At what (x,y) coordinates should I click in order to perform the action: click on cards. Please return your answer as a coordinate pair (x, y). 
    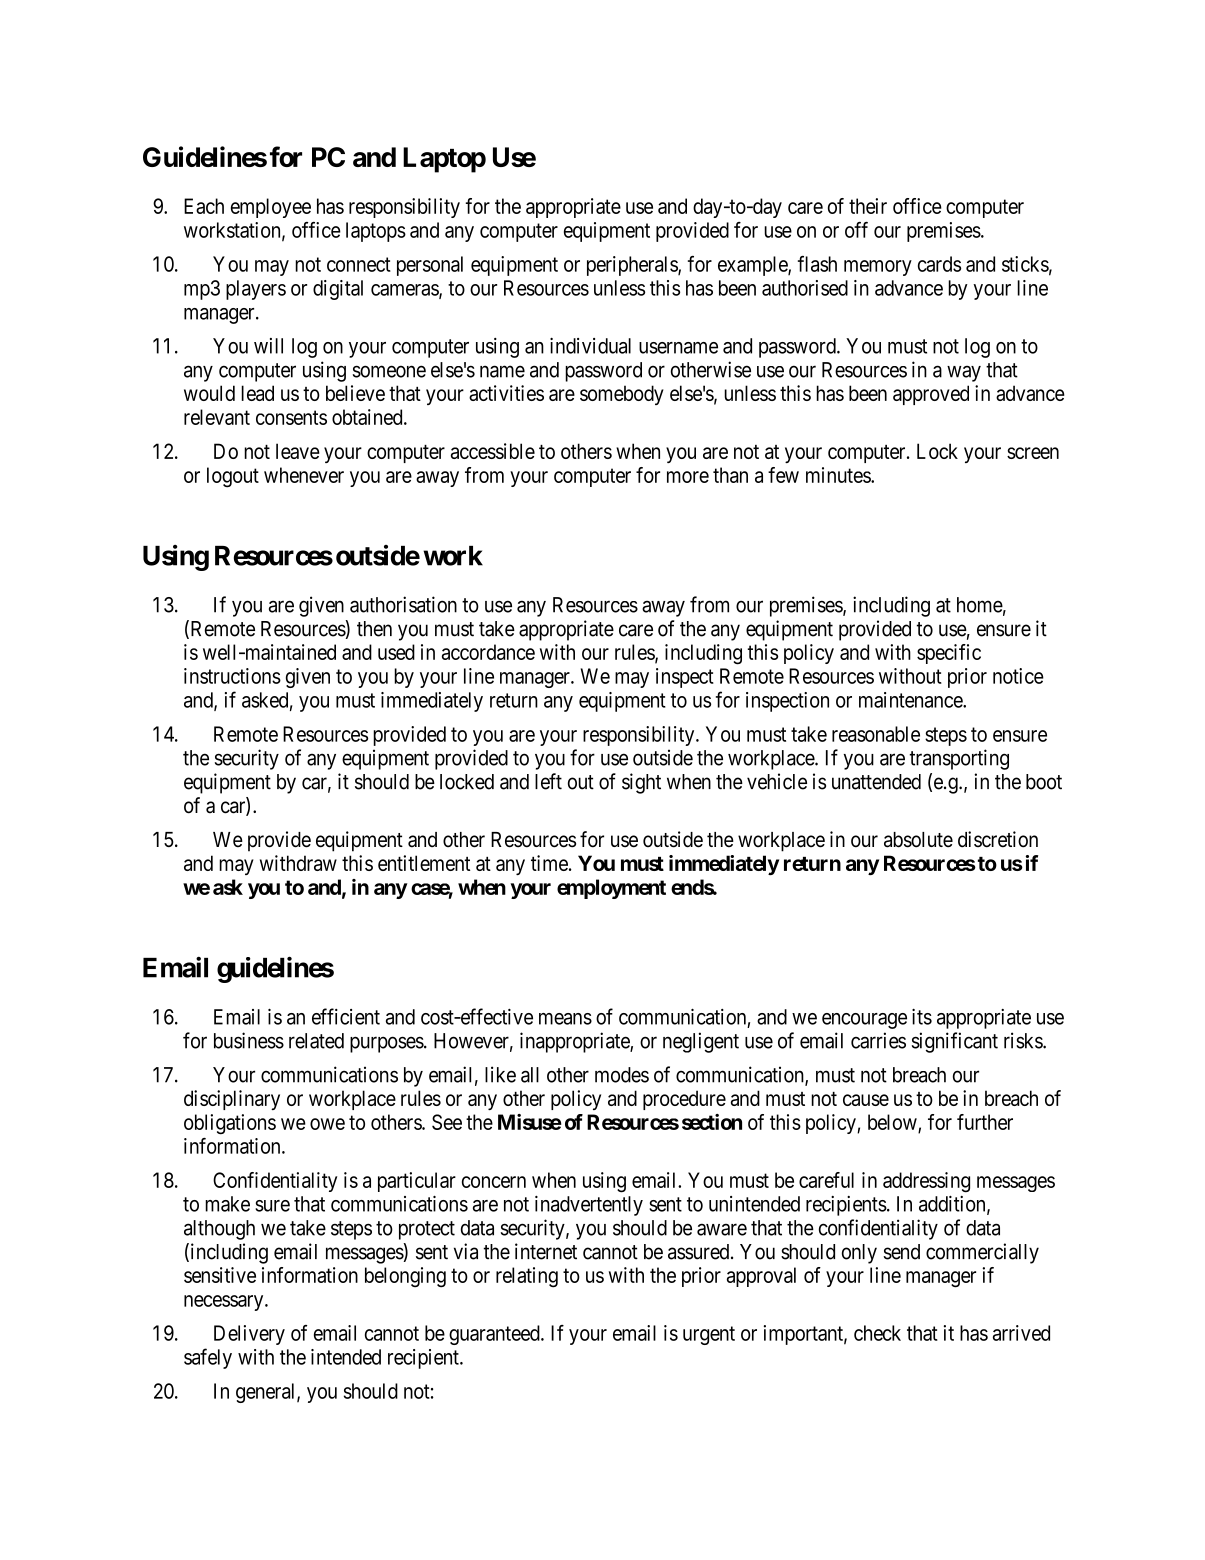
    Looking at the image, I should click on (939, 264).
